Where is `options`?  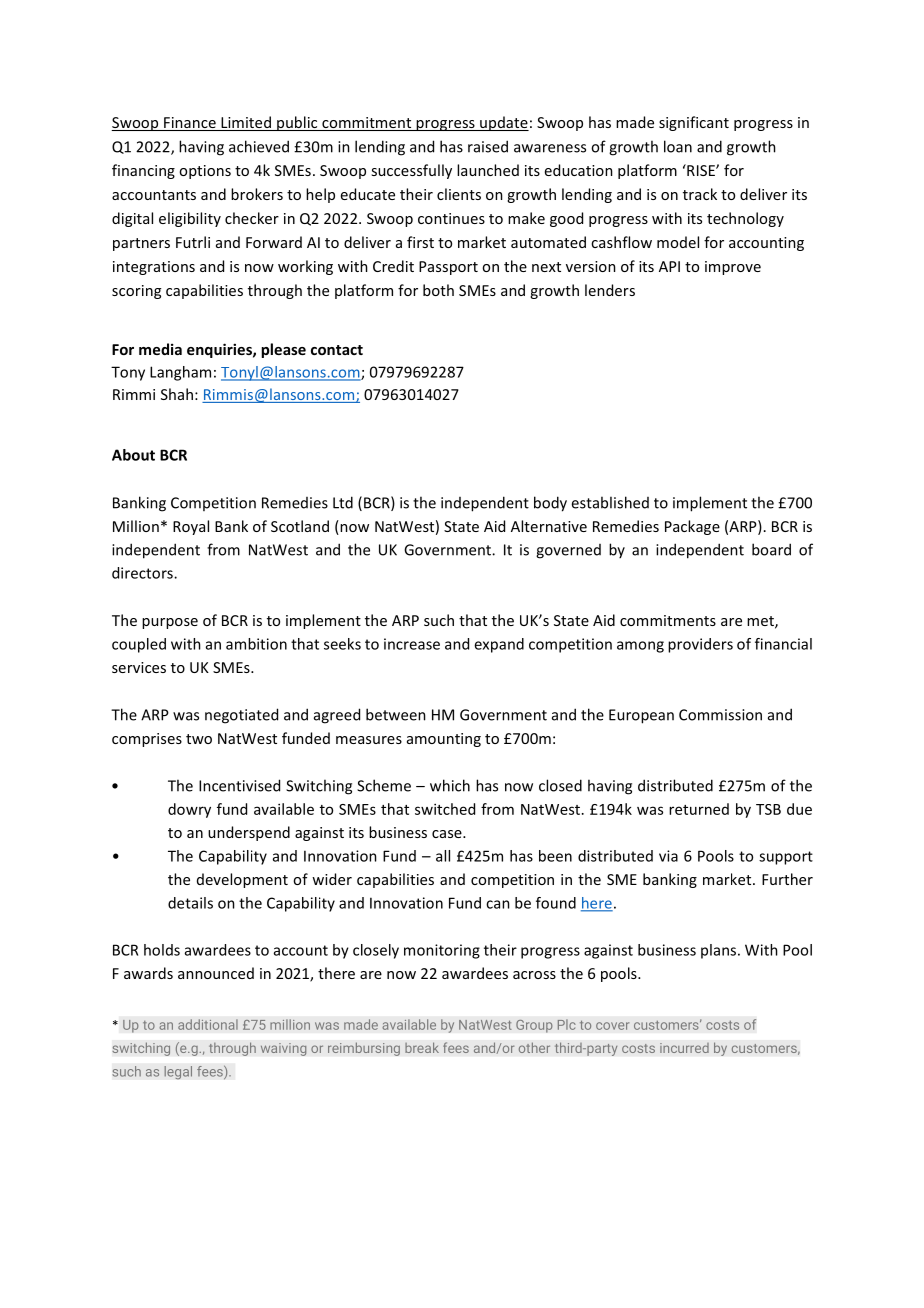 options is located at coordinates (205, 172).
